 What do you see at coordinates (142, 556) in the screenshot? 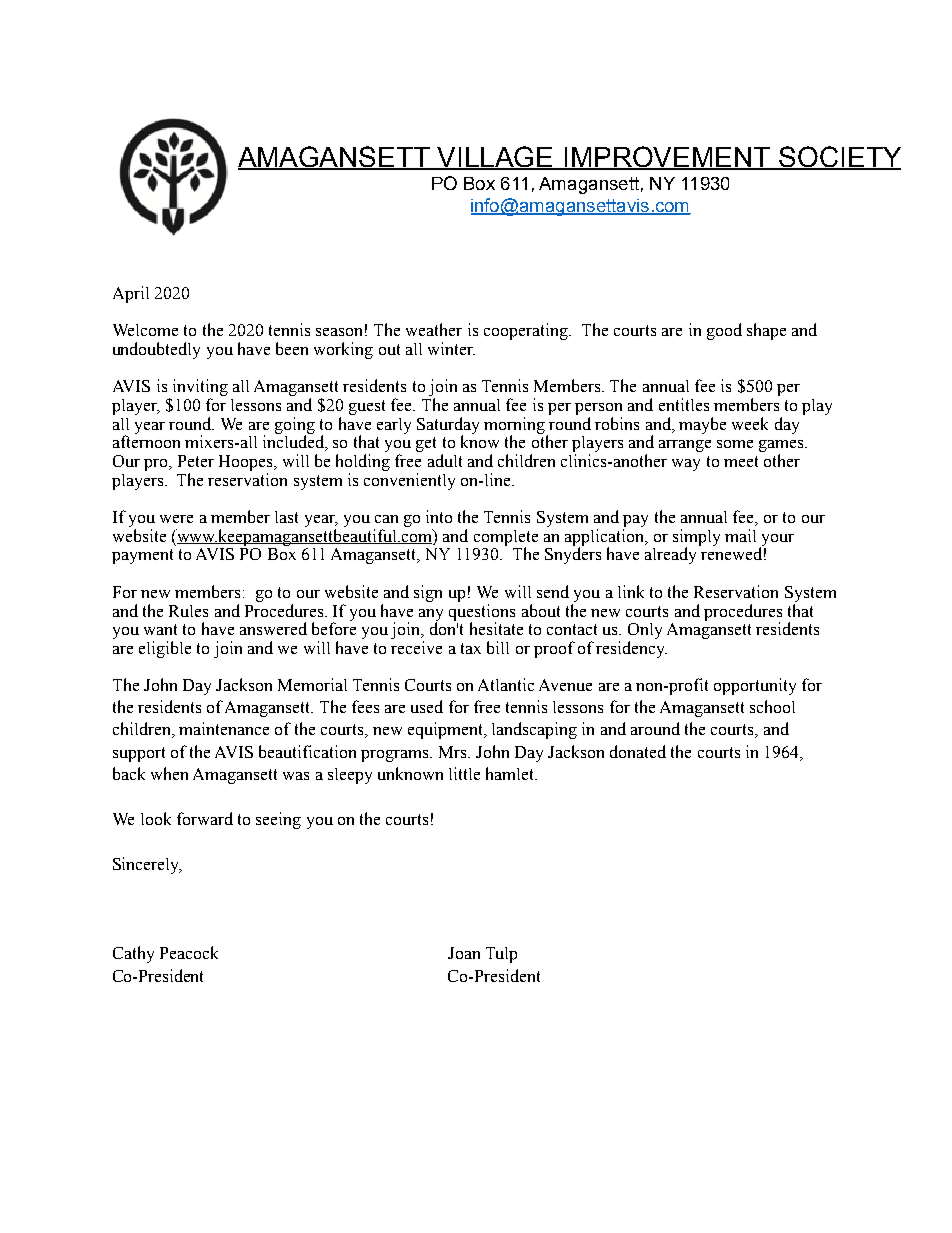
I see `payment` at bounding box center [142, 556].
